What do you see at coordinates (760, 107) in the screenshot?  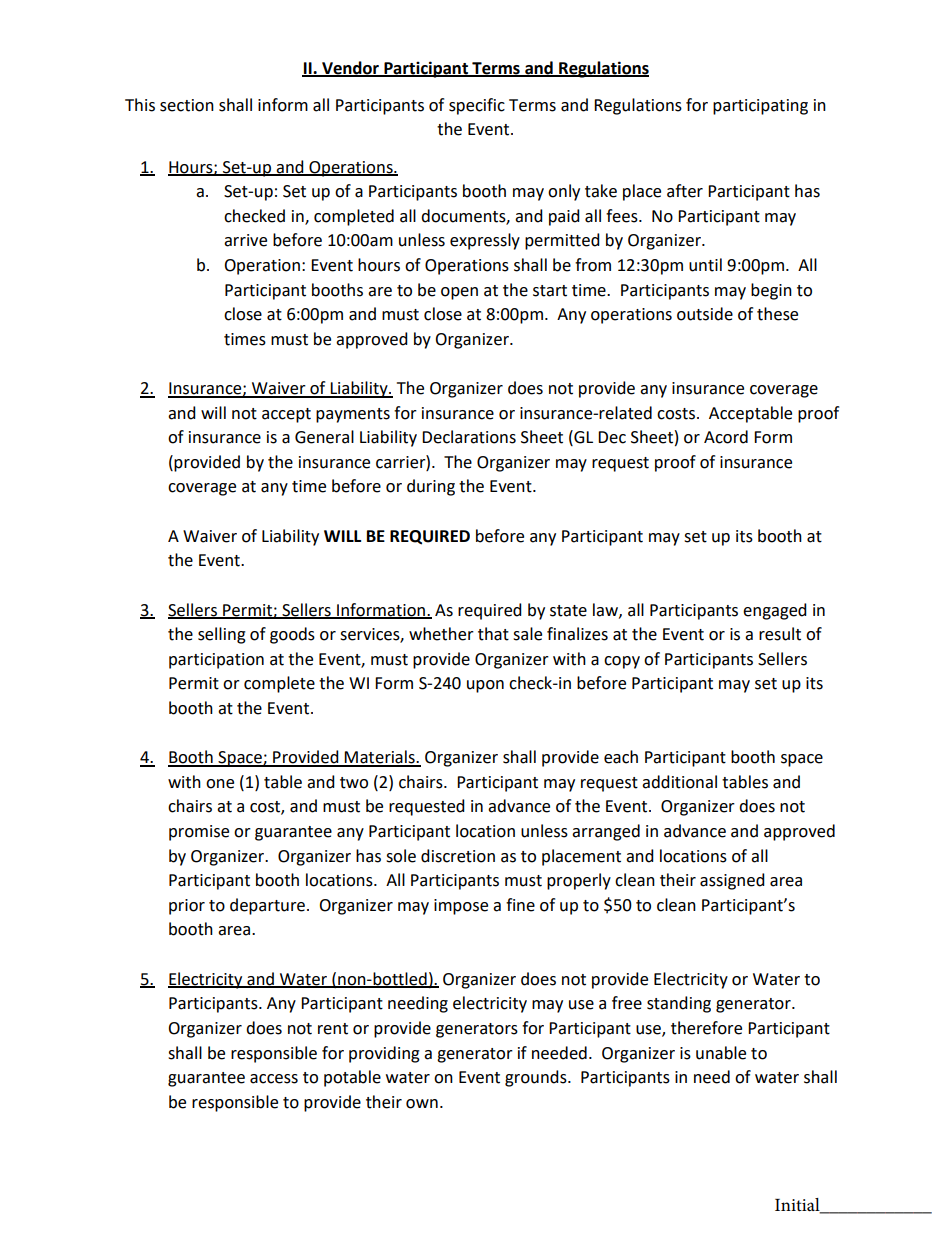 I see `participating` at bounding box center [760, 107].
